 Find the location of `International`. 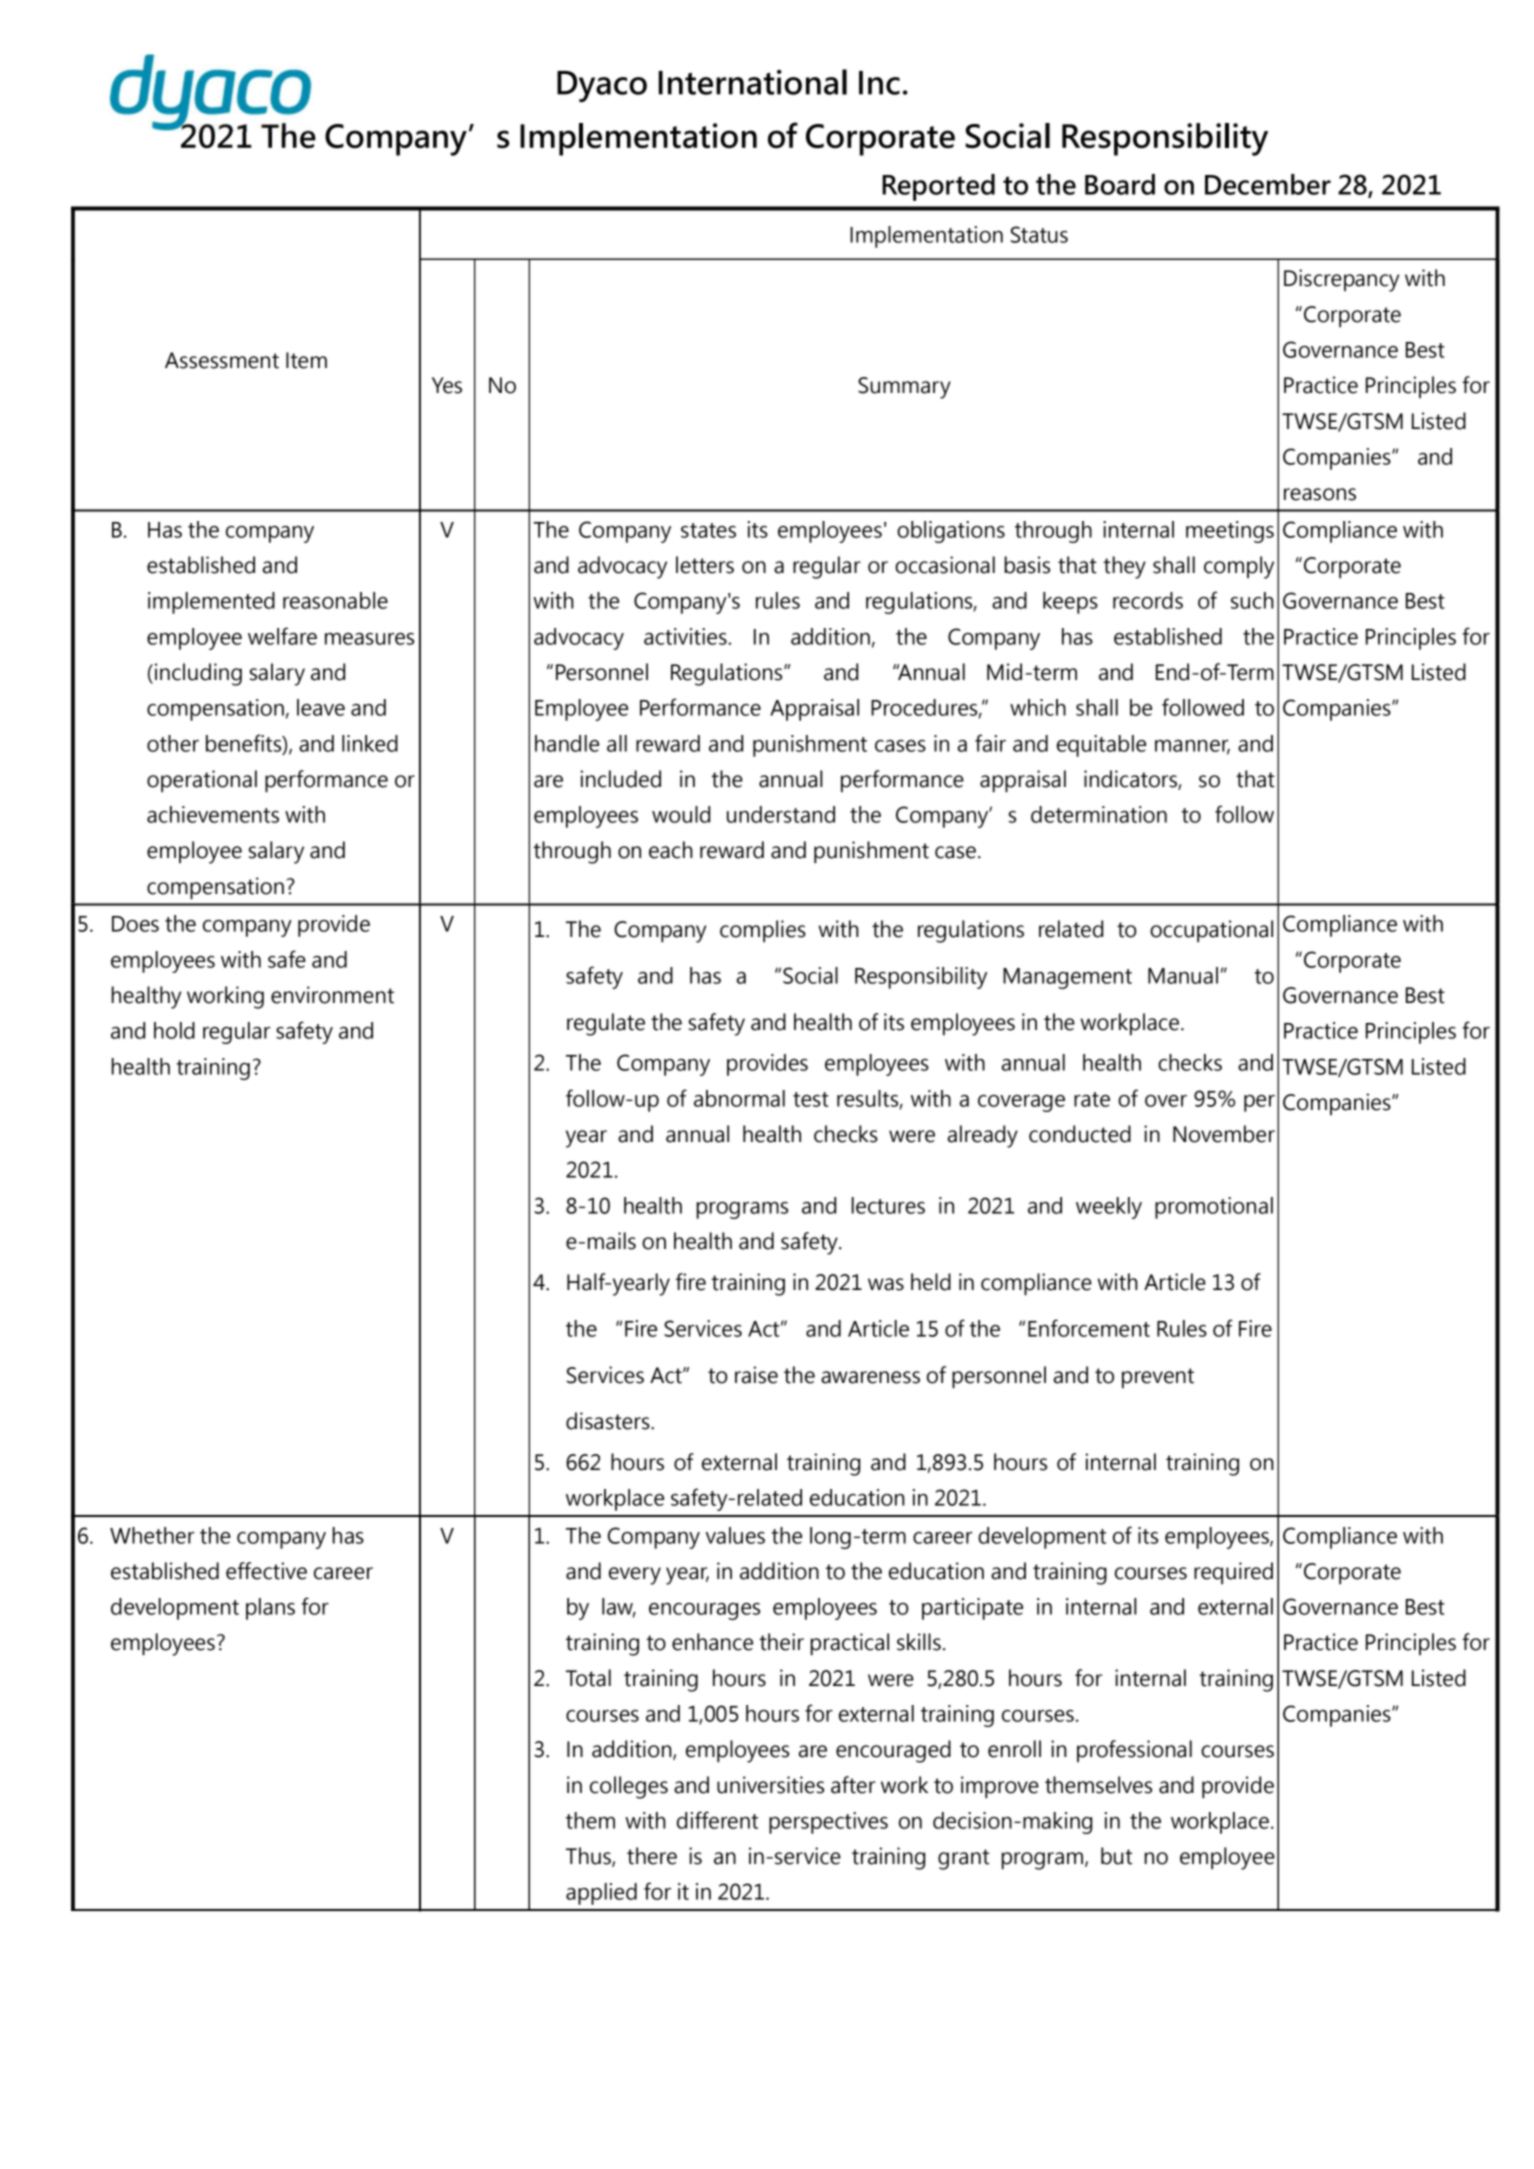

International is located at coordinates (753, 82).
